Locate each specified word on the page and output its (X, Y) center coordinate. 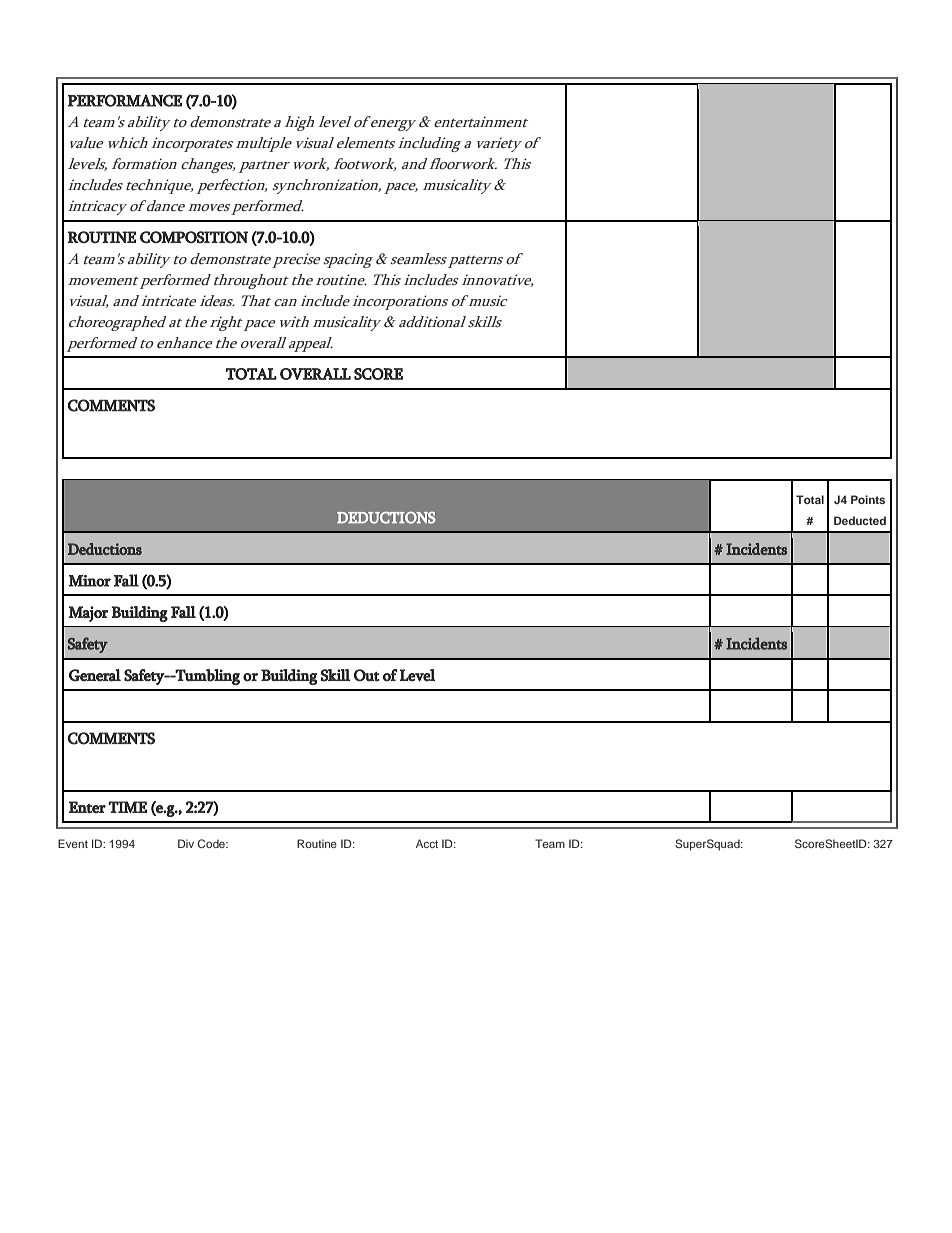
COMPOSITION (194, 237)
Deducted (860, 520)
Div (186, 843)
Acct (427, 843)
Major (88, 614)
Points (868, 499)
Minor (89, 581)
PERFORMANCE (125, 100)
